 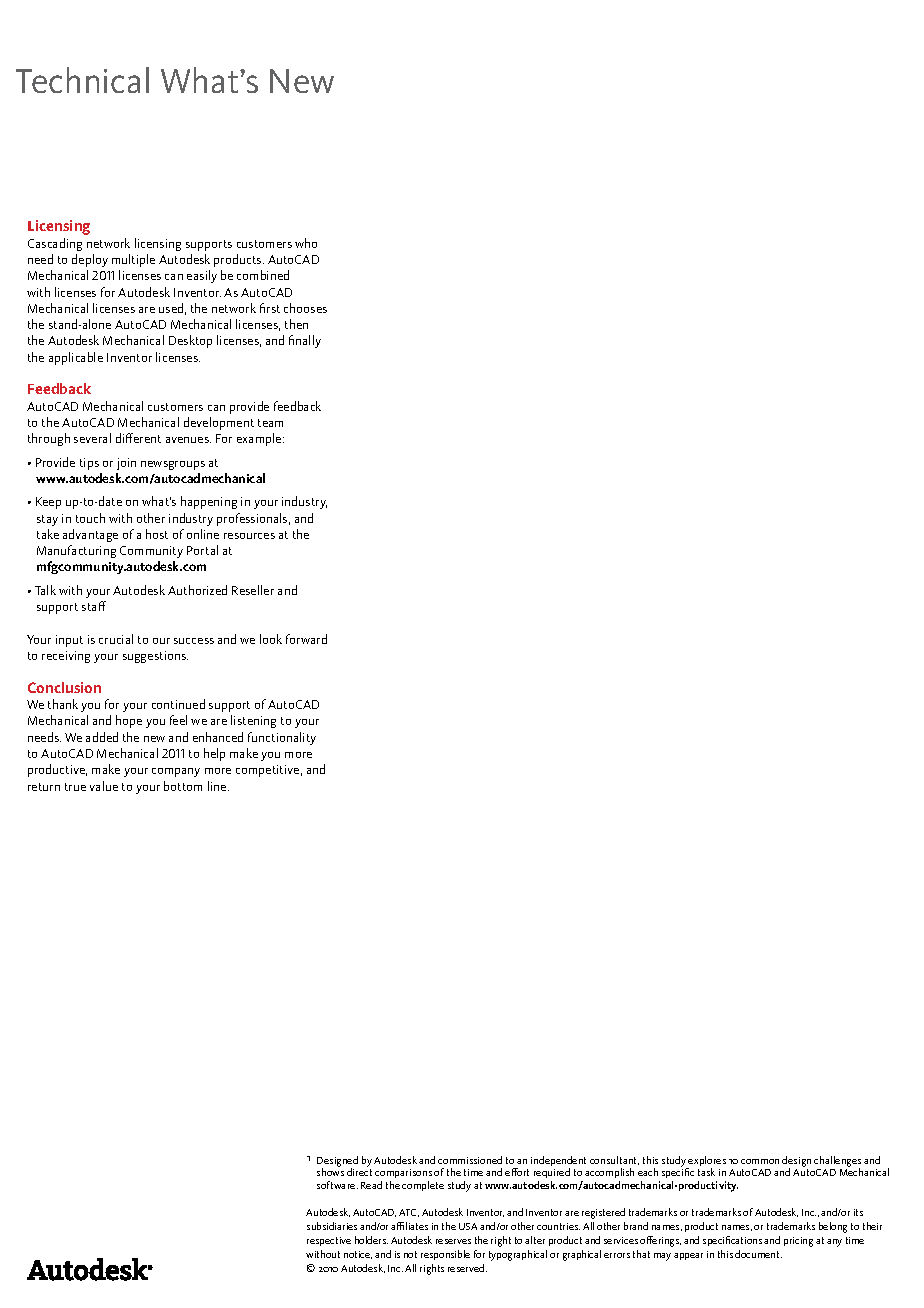 What do you see at coordinates (306, 243) in the screenshot?
I see `who` at bounding box center [306, 243].
